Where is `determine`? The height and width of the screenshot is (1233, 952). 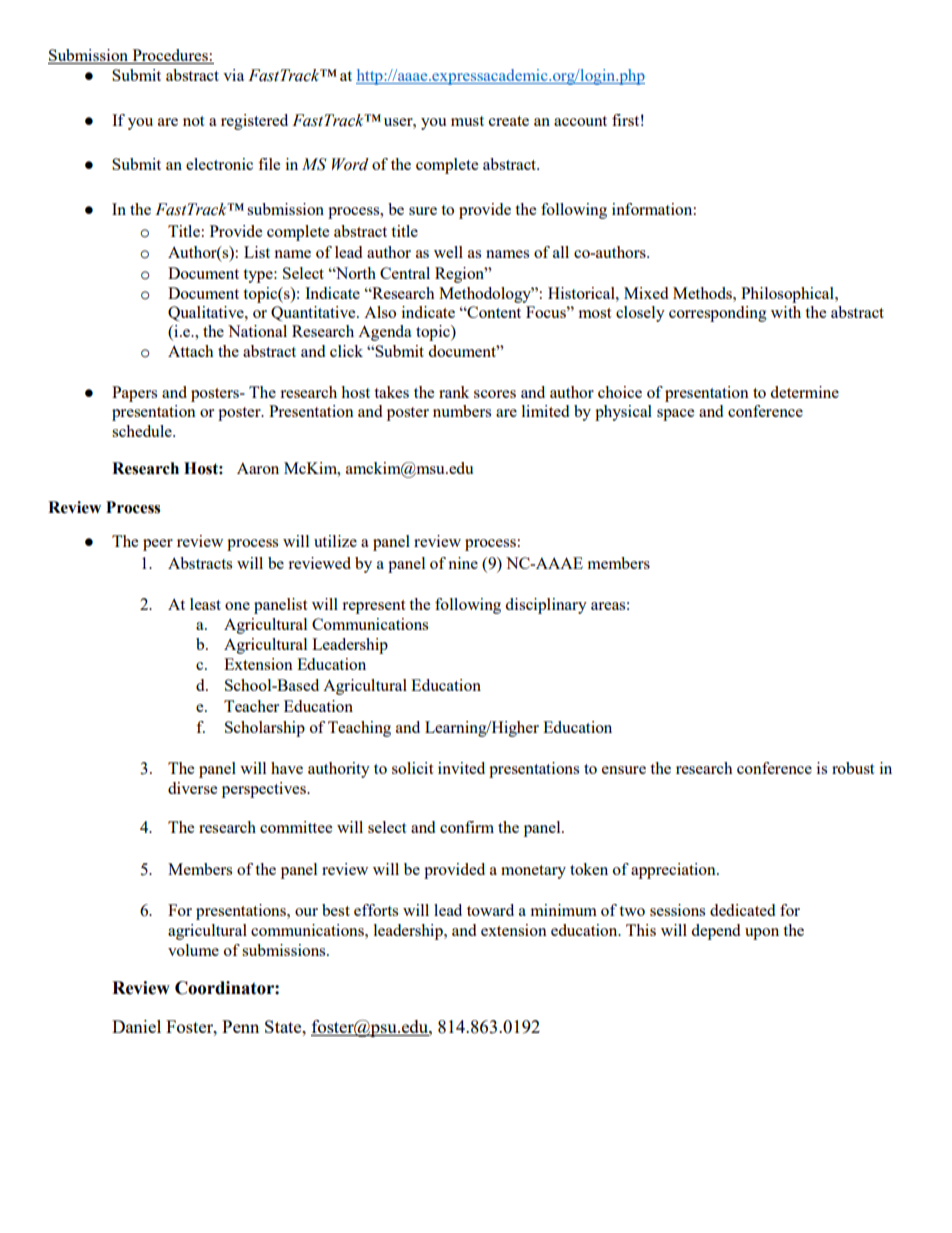
determine is located at coordinates (804, 392).
